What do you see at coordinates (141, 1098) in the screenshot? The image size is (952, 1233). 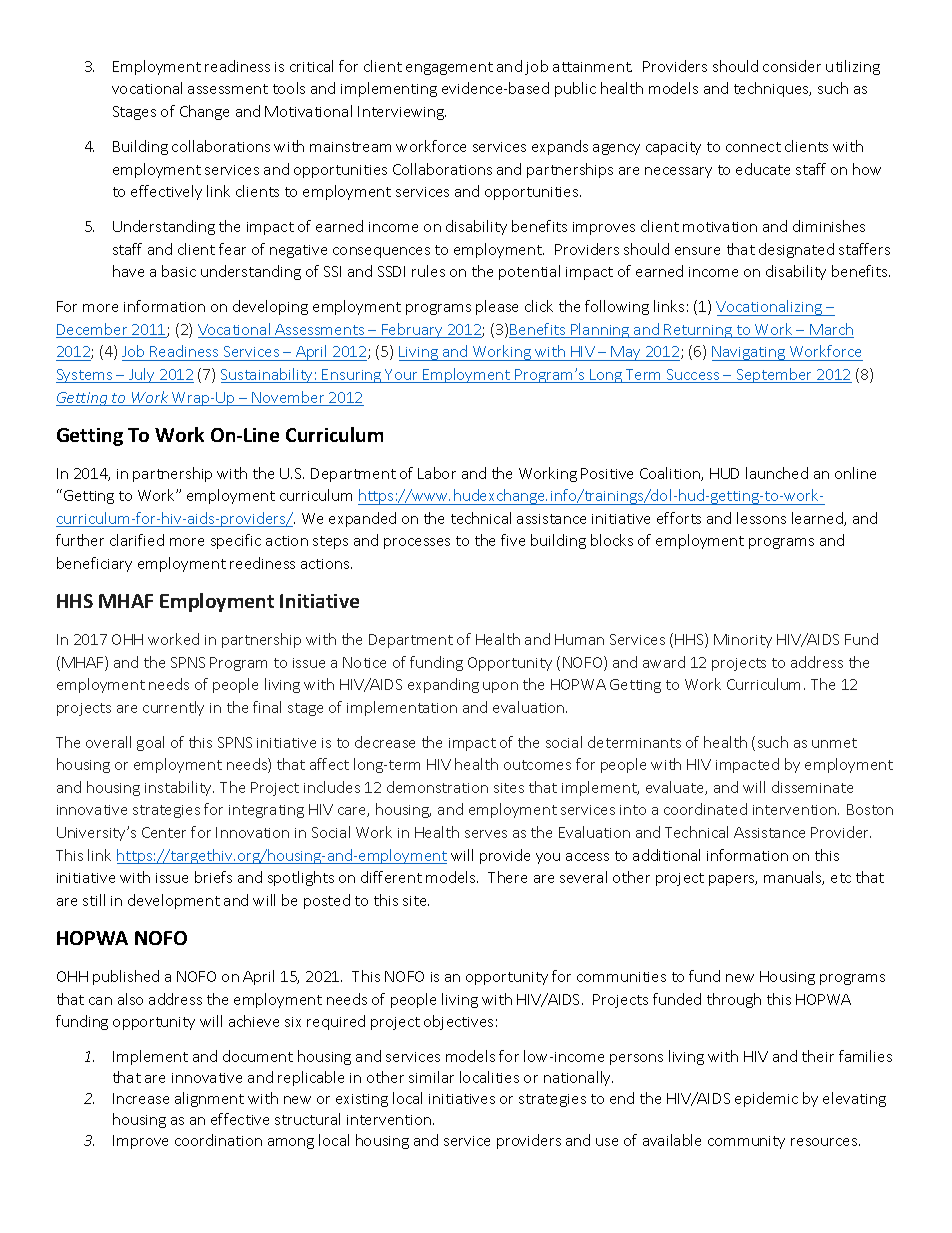 I see `Increase` at bounding box center [141, 1098].
